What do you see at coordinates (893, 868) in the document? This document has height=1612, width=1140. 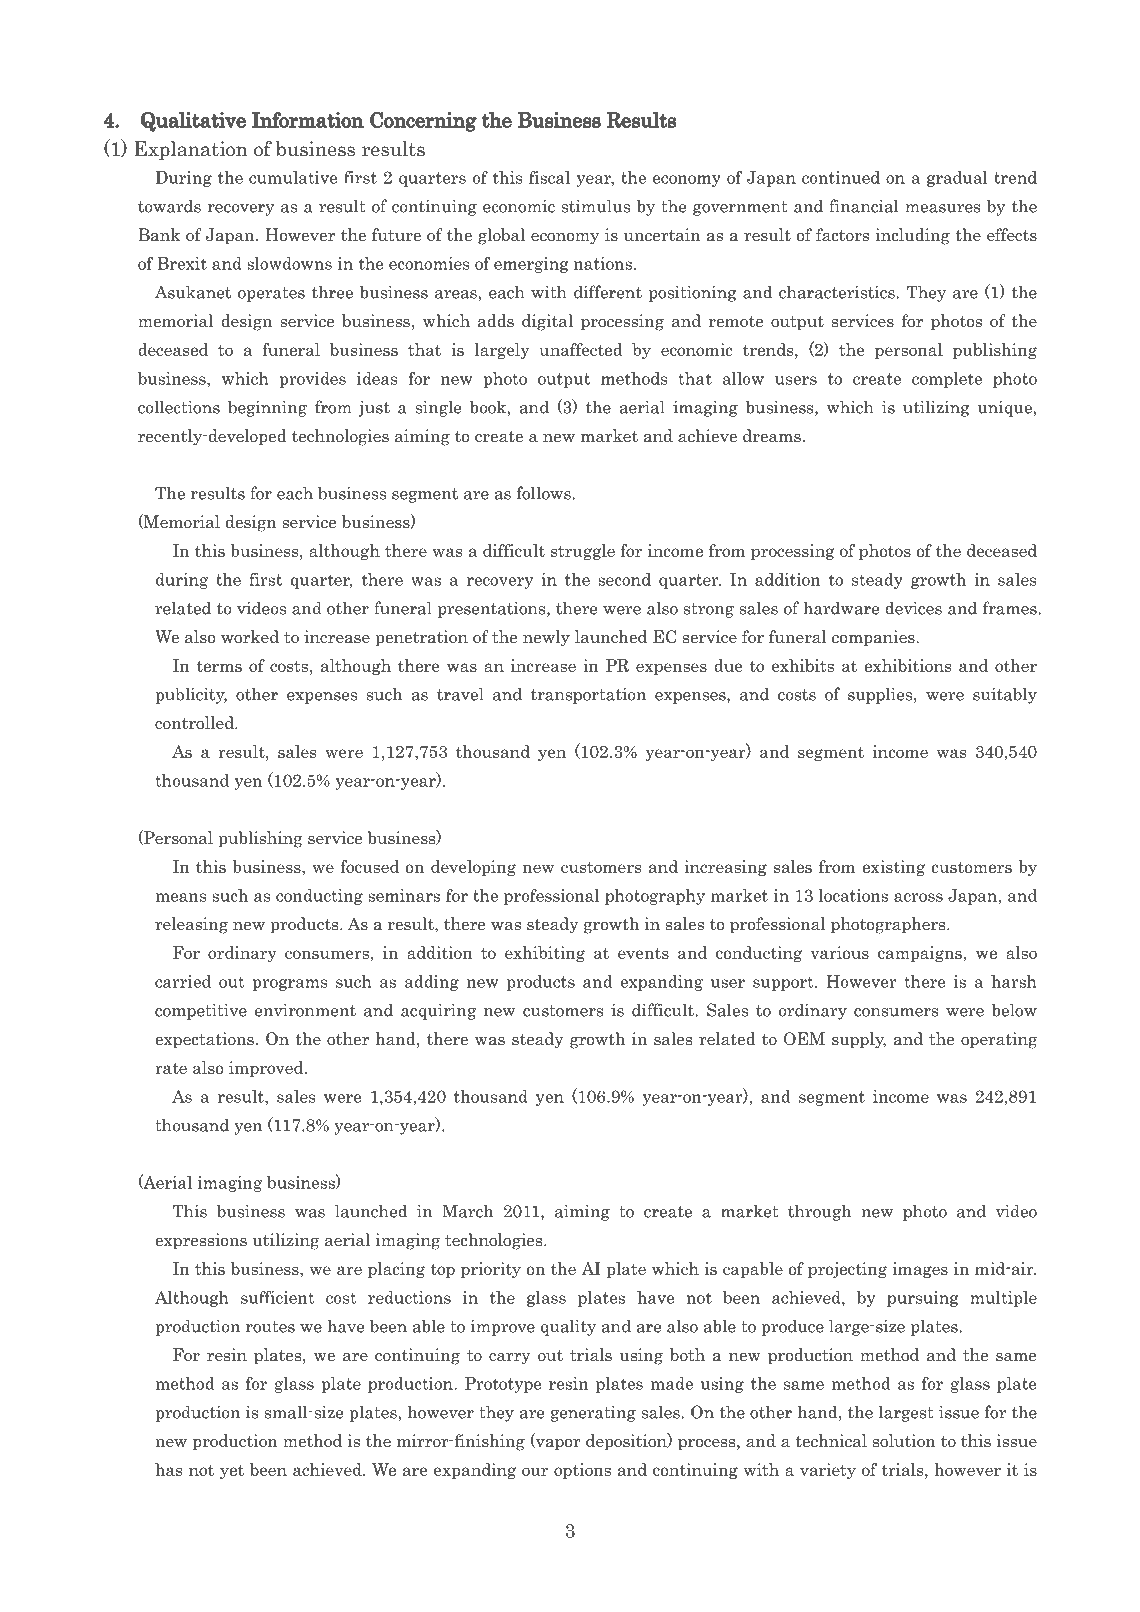 I see `existing` at bounding box center [893, 868].
